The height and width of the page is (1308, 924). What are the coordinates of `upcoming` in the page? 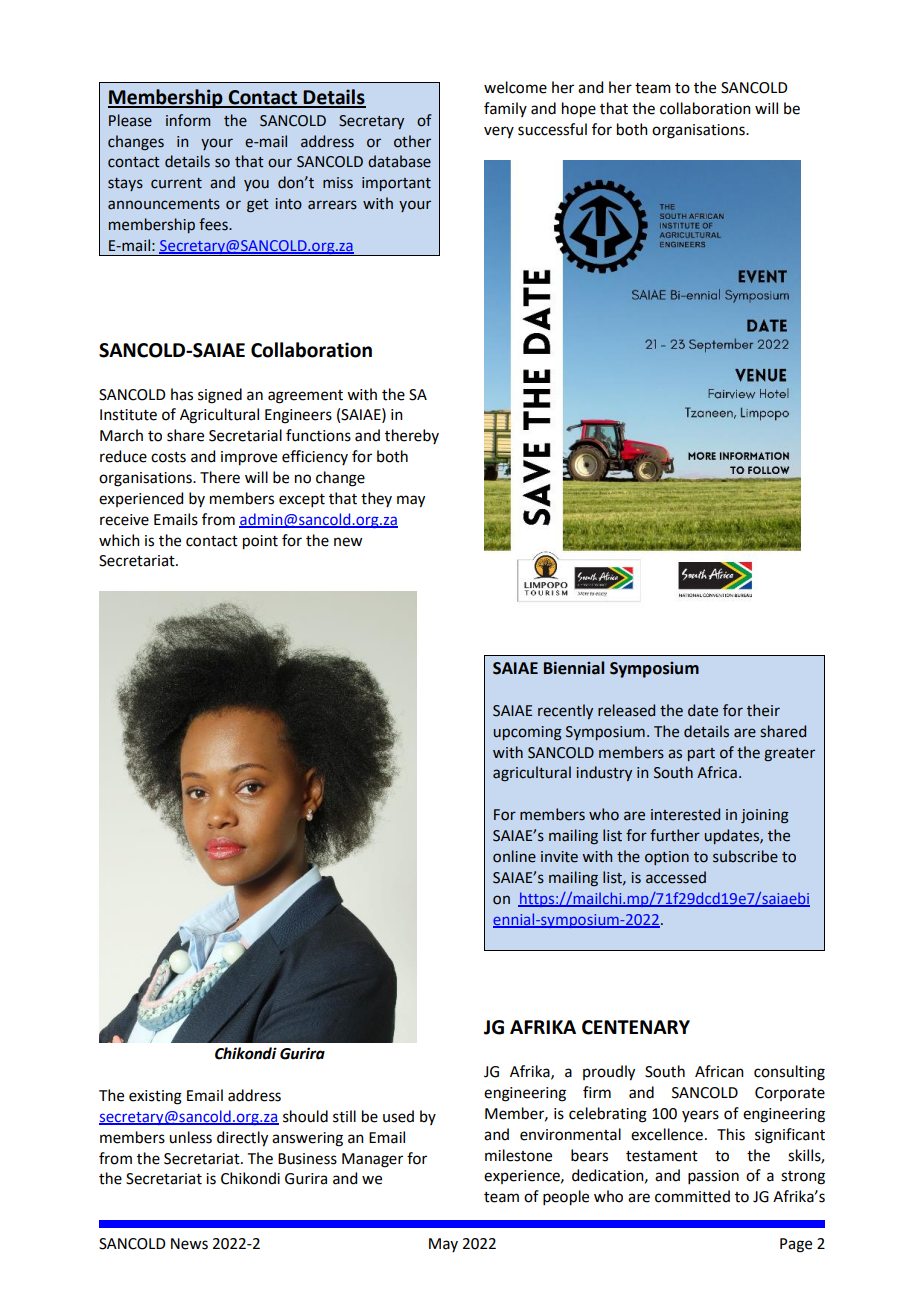 It's located at (527, 733).
